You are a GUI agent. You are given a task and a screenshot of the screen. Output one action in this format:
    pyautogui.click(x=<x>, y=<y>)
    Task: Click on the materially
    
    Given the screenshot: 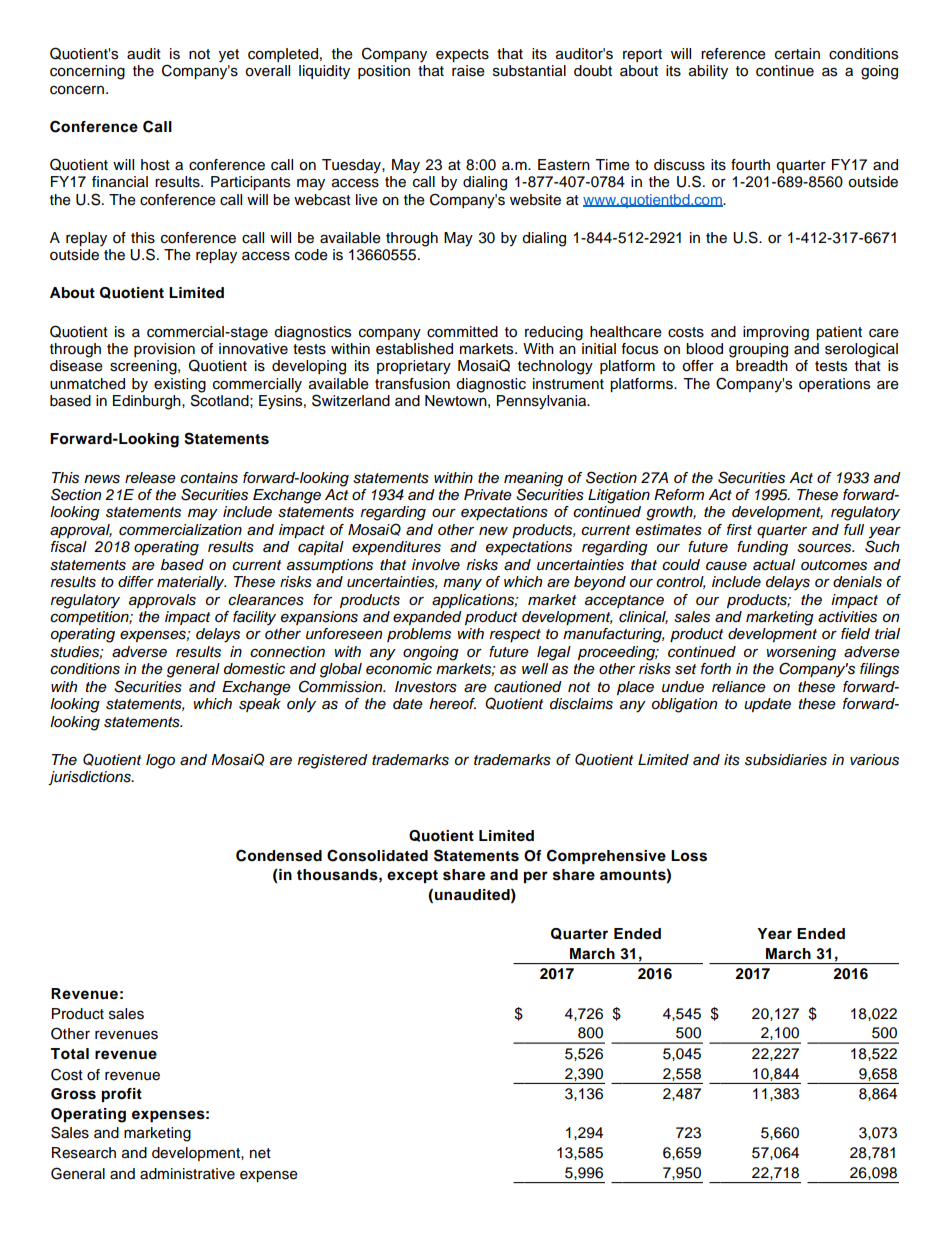 What is the action you would take?
    pyautogui.click(x=191, y=583)
